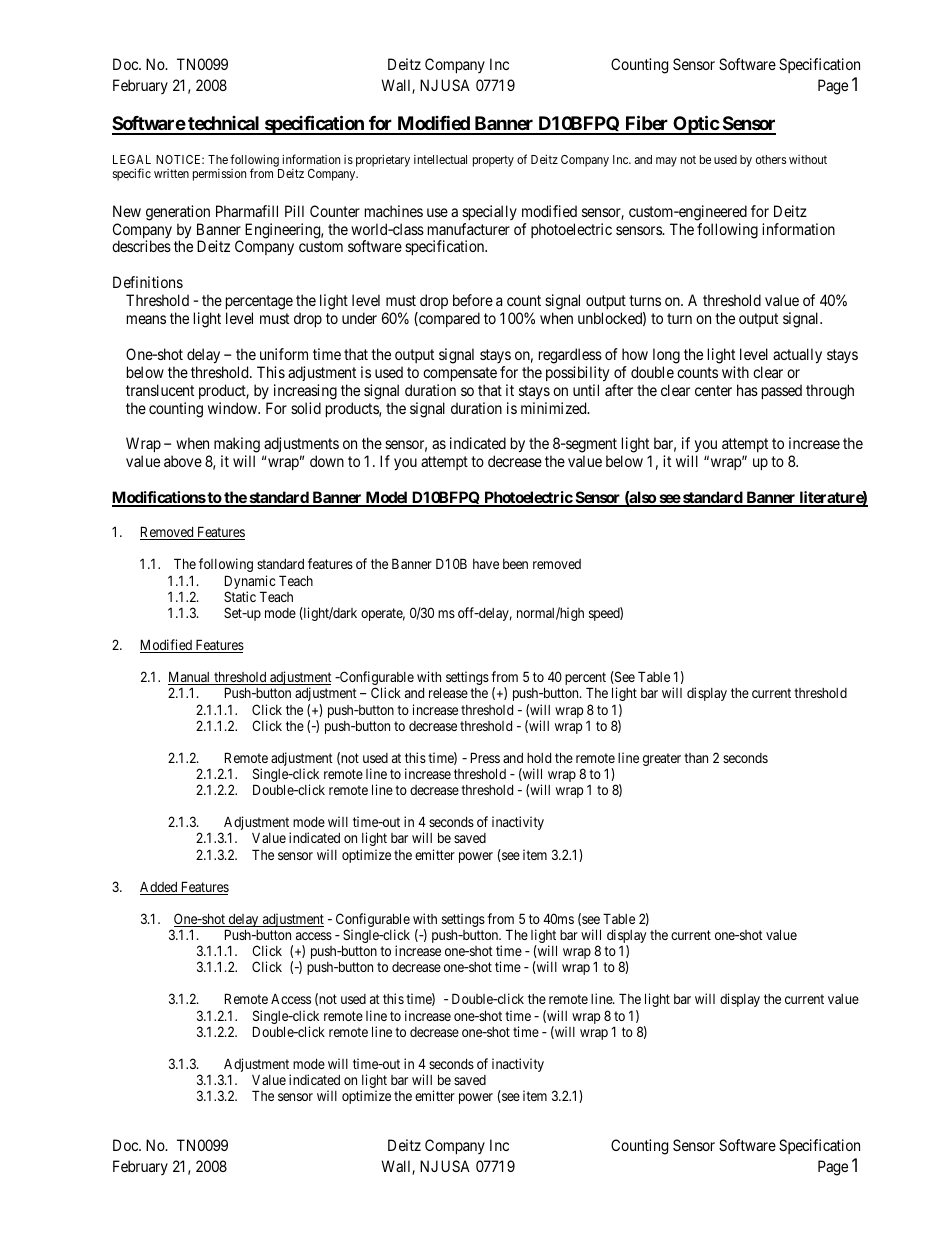 This screenshot has width=952, height=1233. I want to click on others, so click(771, 159).
